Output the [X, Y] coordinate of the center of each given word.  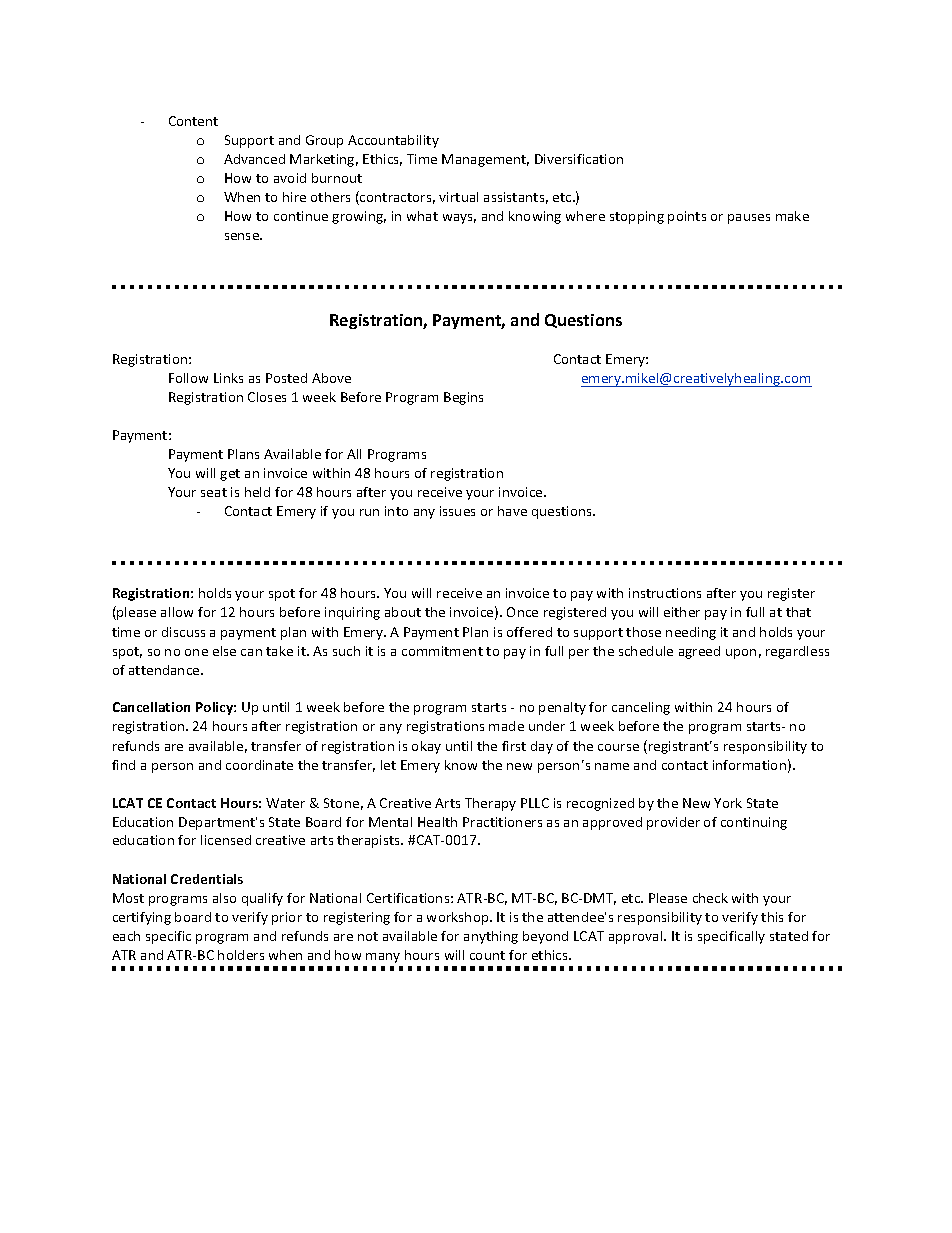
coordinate [259, 765]
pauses [749, 219]
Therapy [490, 804]
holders [241, 955]
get [230, 475]
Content [193, 121]
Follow [188, 378]
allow [177, 612]
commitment [442, 651]
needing [691, 633]
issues [457, 511]
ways [459, 219]
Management [485, 160]
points [687, 217]
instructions [665, 593]
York [728, 803]
